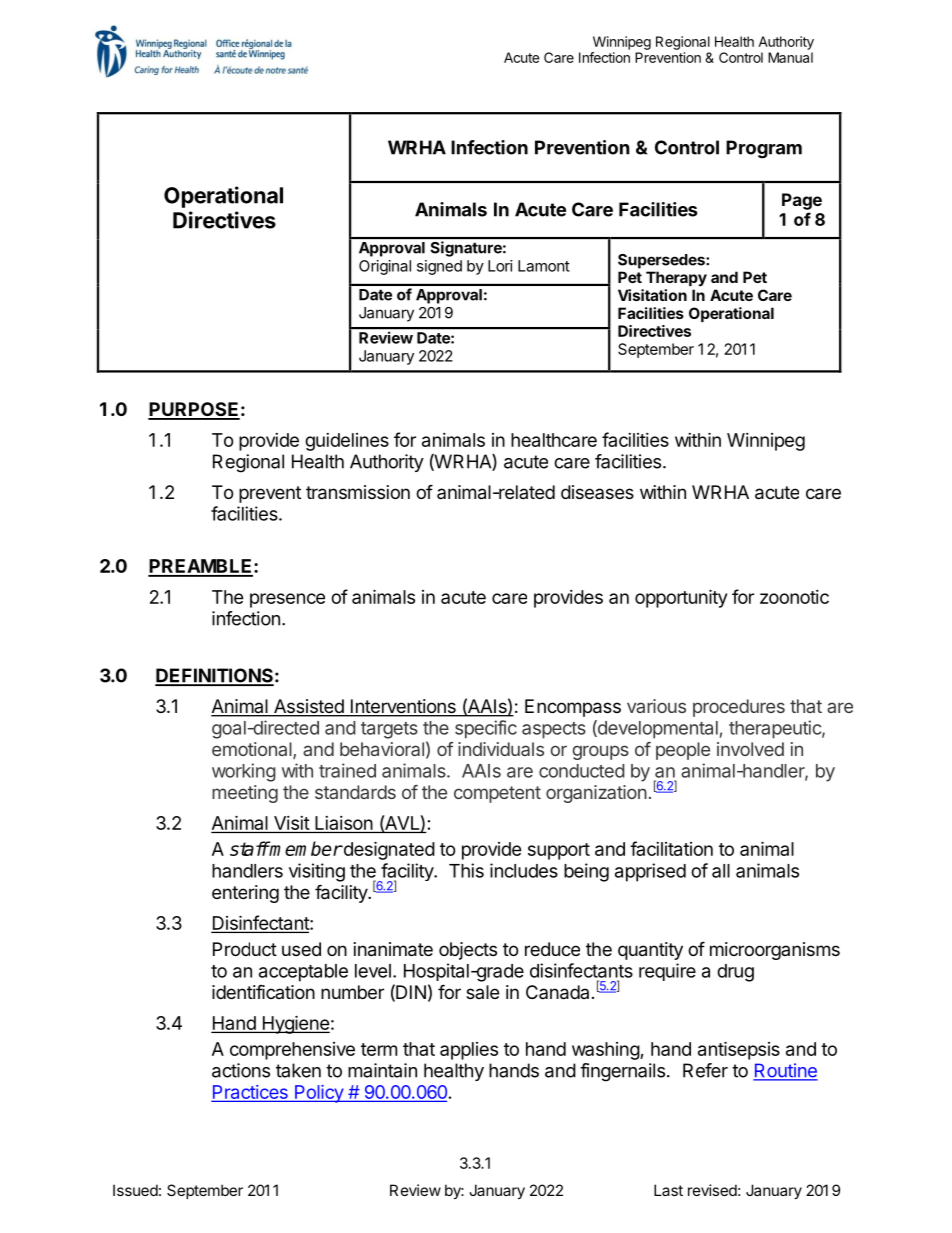 The image size is (952, 1233). Describe the element at coordinates (251, 1093) in the image. I see `Practices` at that location.
